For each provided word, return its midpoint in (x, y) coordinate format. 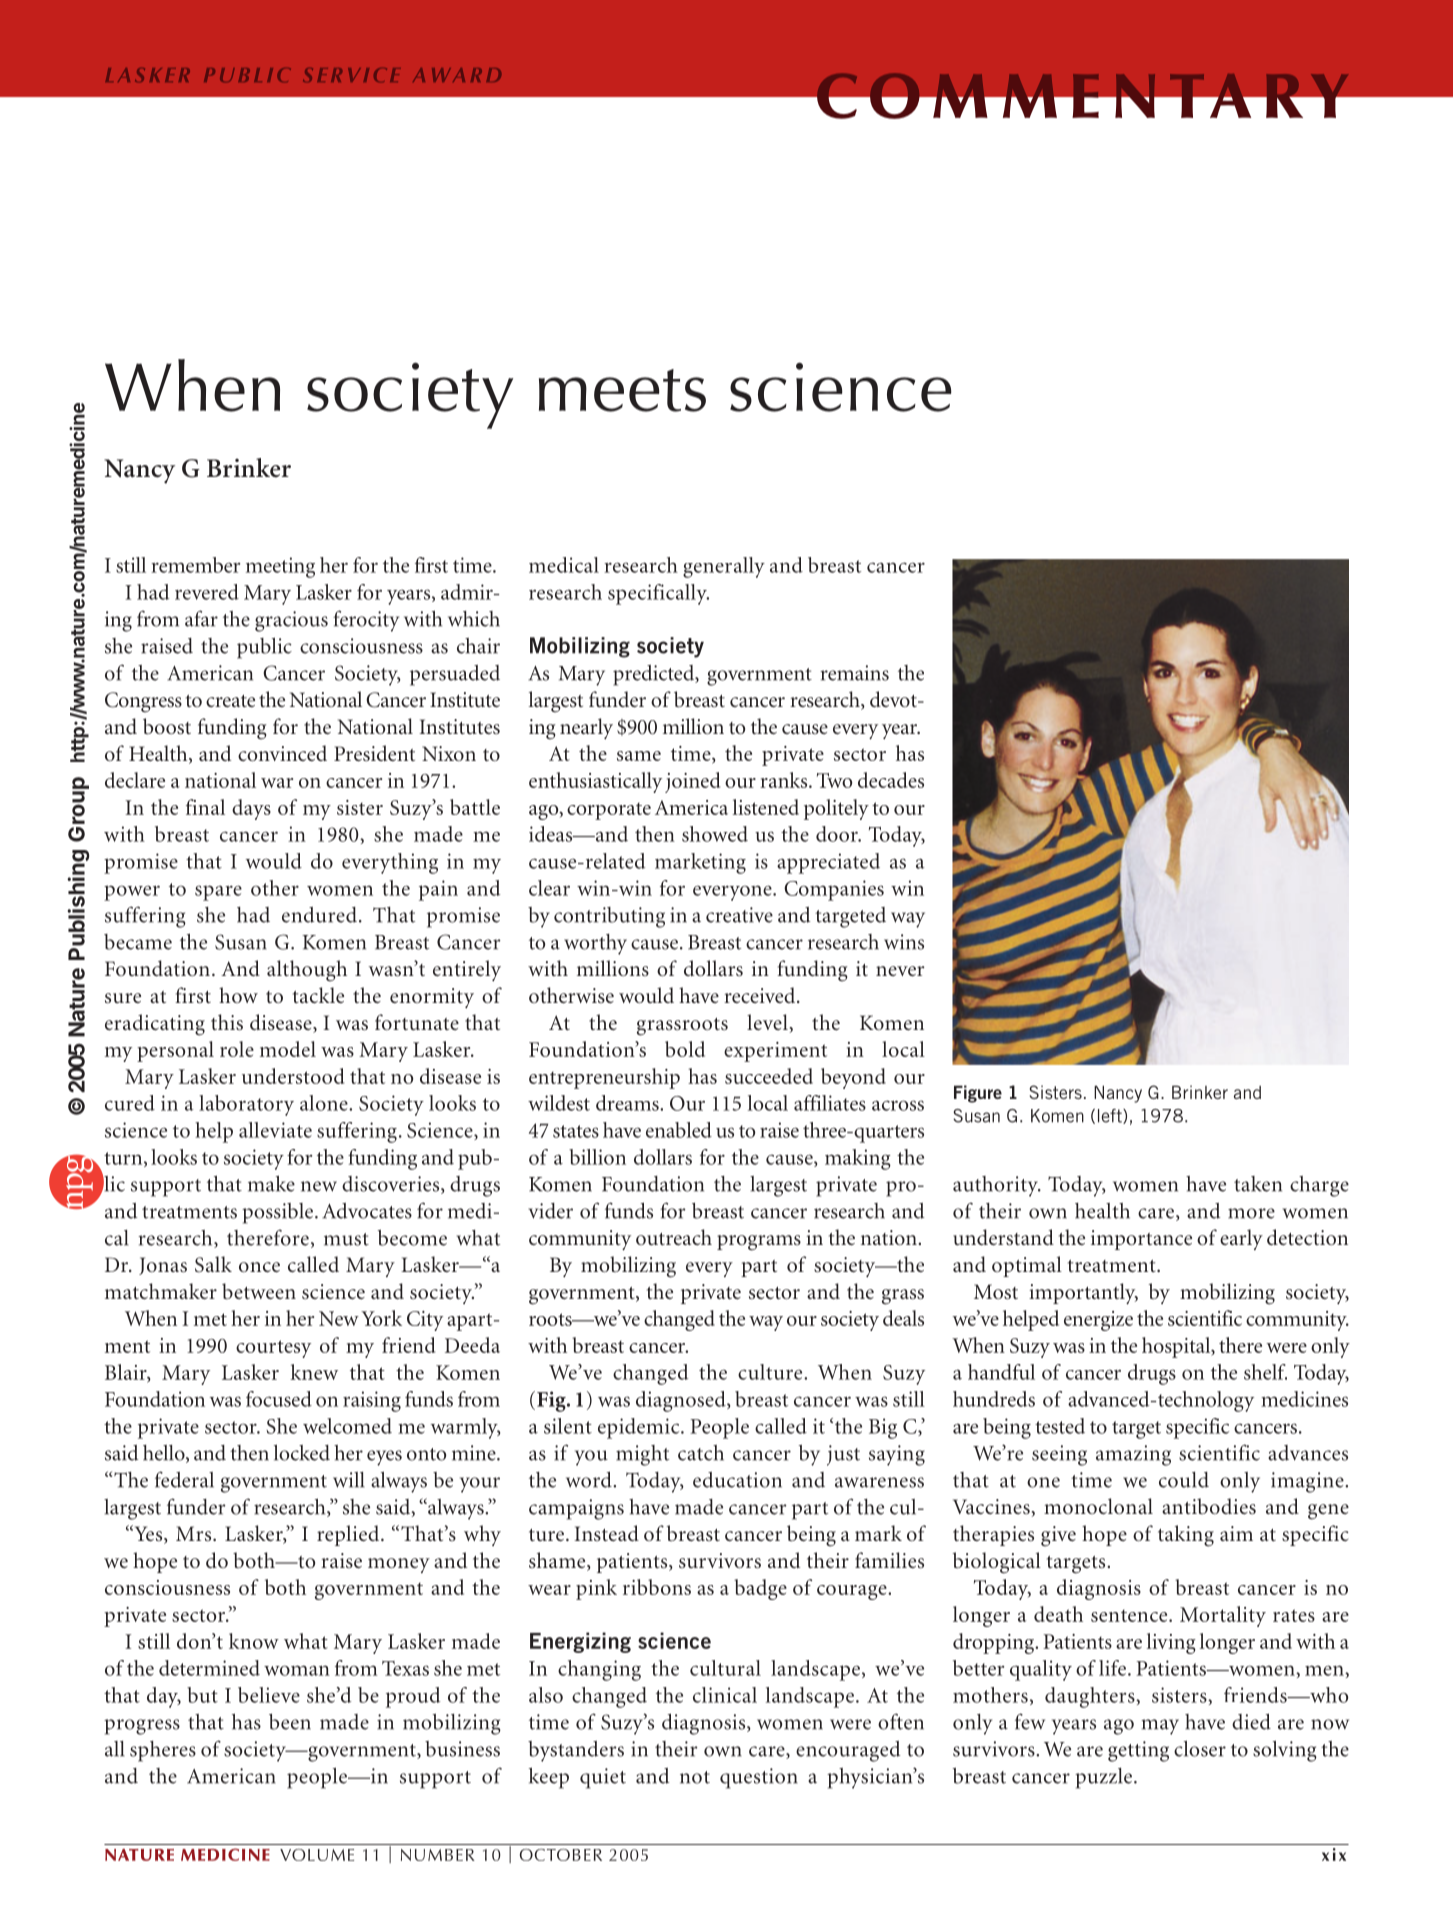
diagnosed (682, 1401)
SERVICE (351, 75)
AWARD (457, 75)
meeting (280, 567)
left (1111, 1116)
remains (854, 673)
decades (891, 780)
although (307, 971)
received (761, 995)
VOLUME (317, 1855)
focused (279, 1399)
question (759, 1778)
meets (622, 390)
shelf (1265, 1372)
